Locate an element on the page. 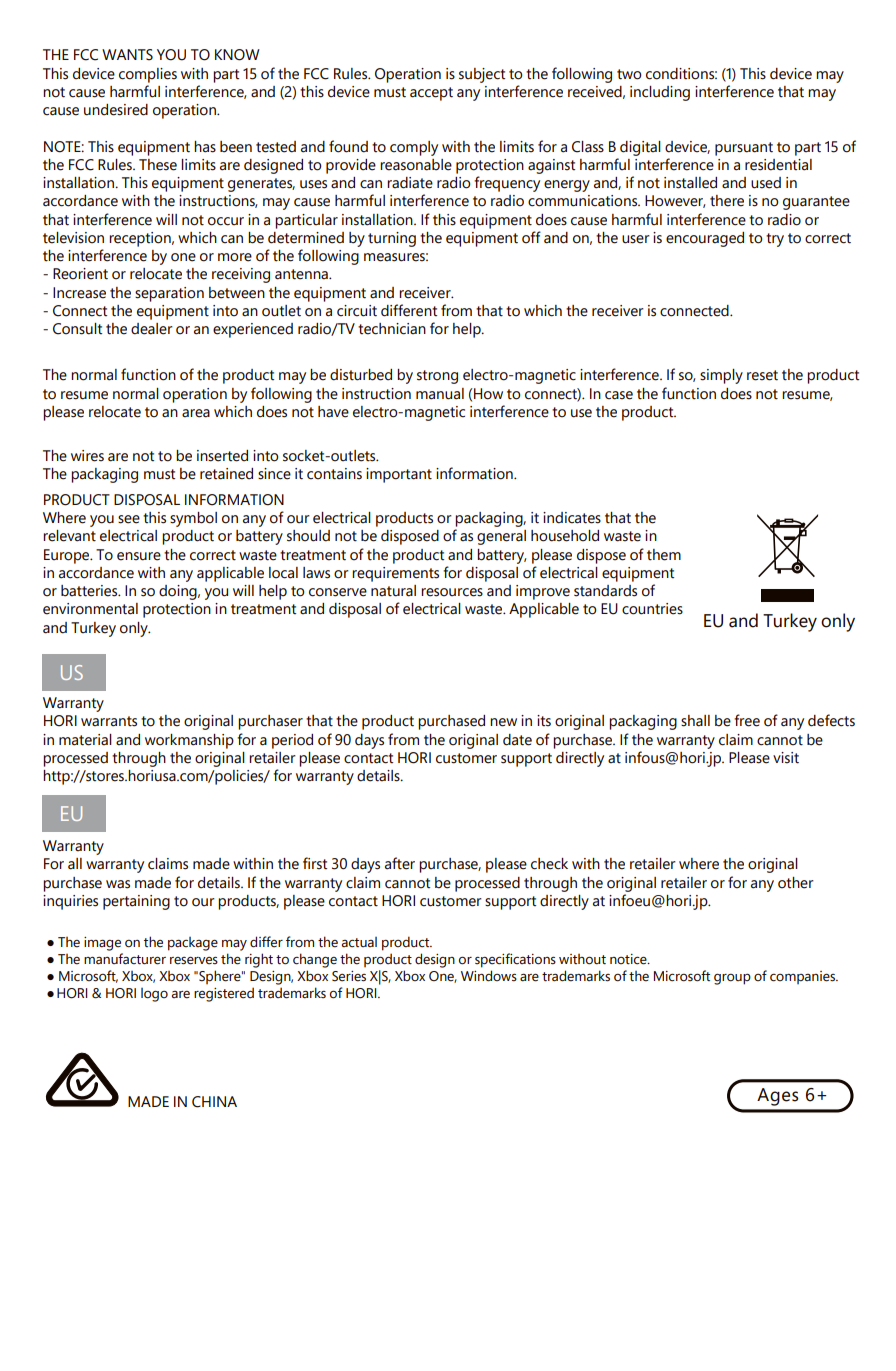  manual is located at coordinates (440, 394).
